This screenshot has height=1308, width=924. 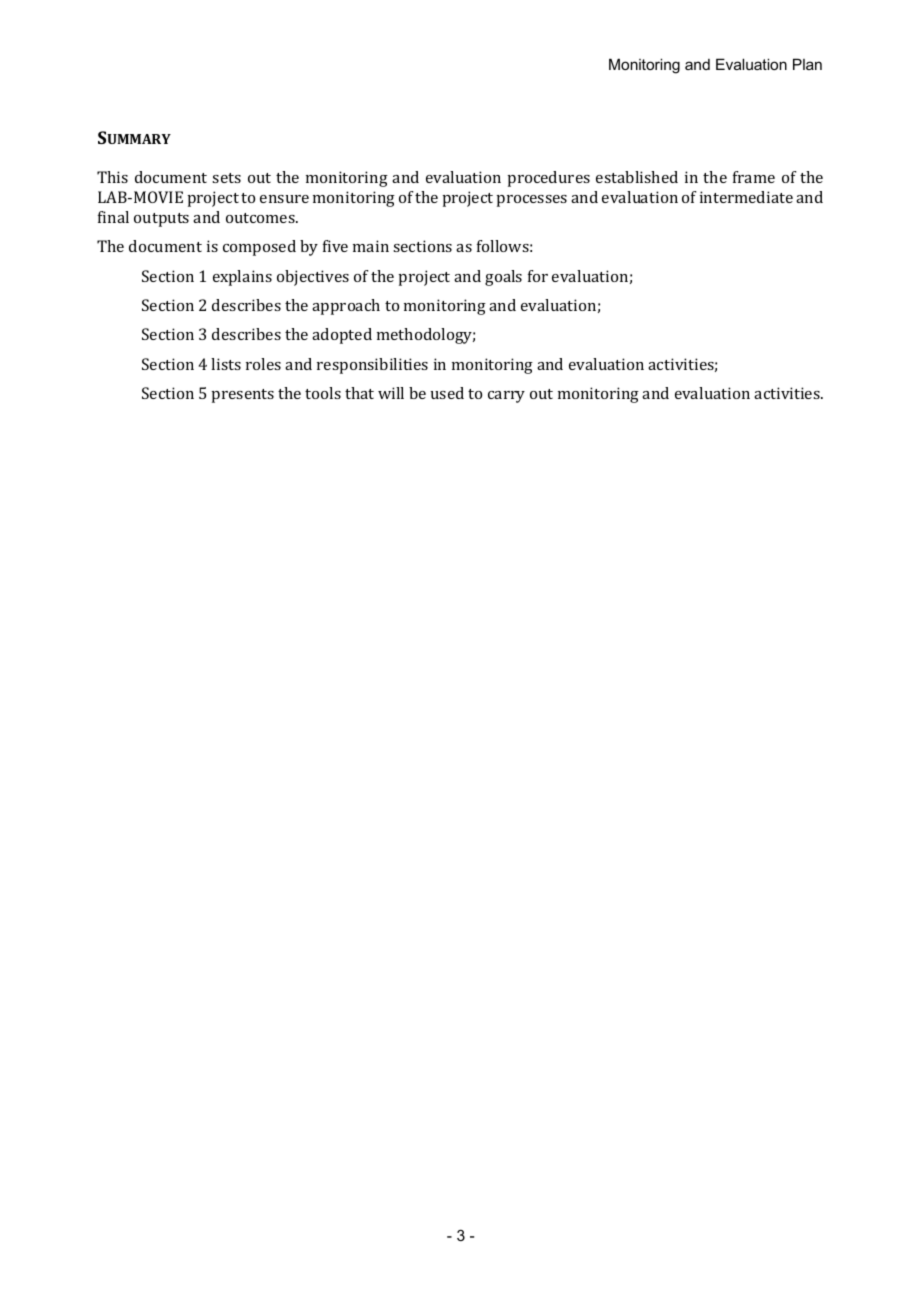 I want to click on frame, so click(x=754, y=177).
